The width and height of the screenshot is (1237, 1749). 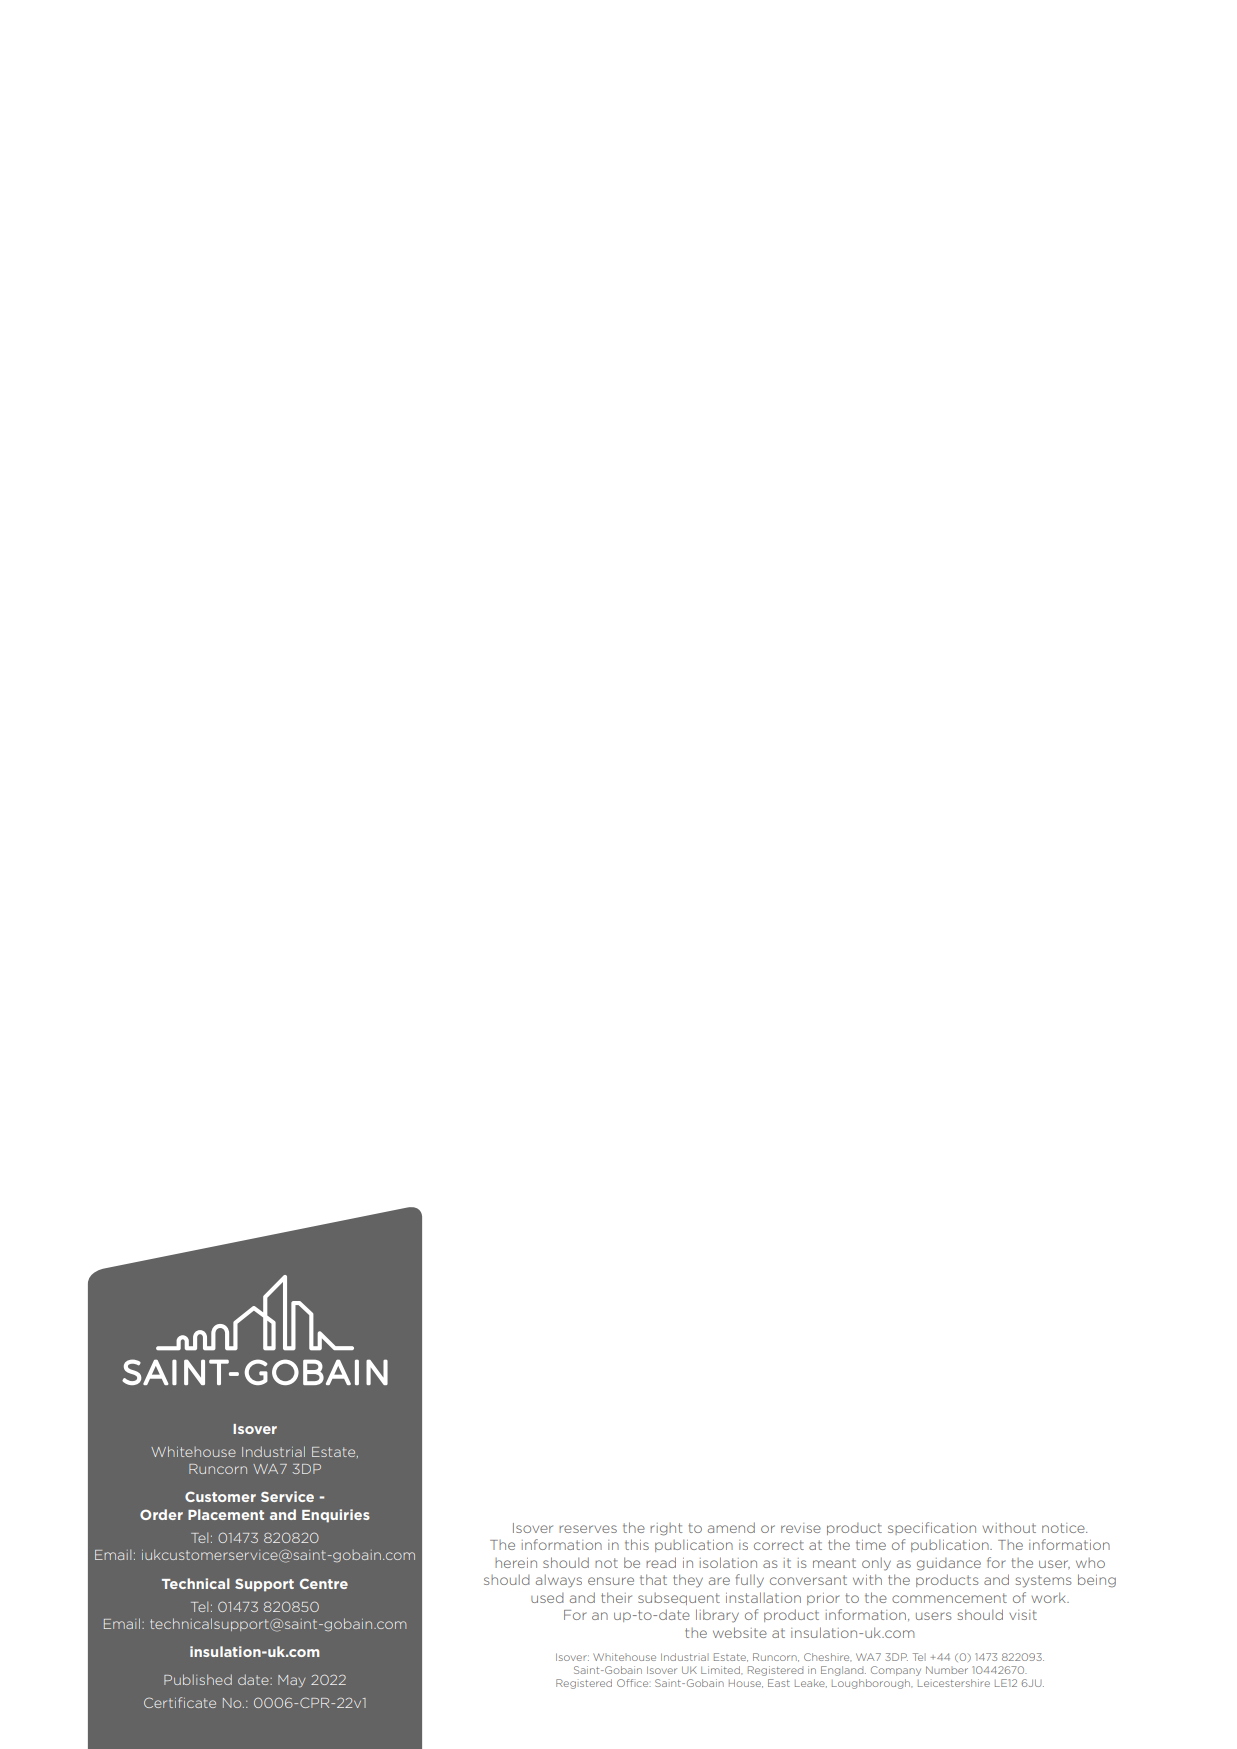 I want to click on read, so click(x=661, y=1562).
